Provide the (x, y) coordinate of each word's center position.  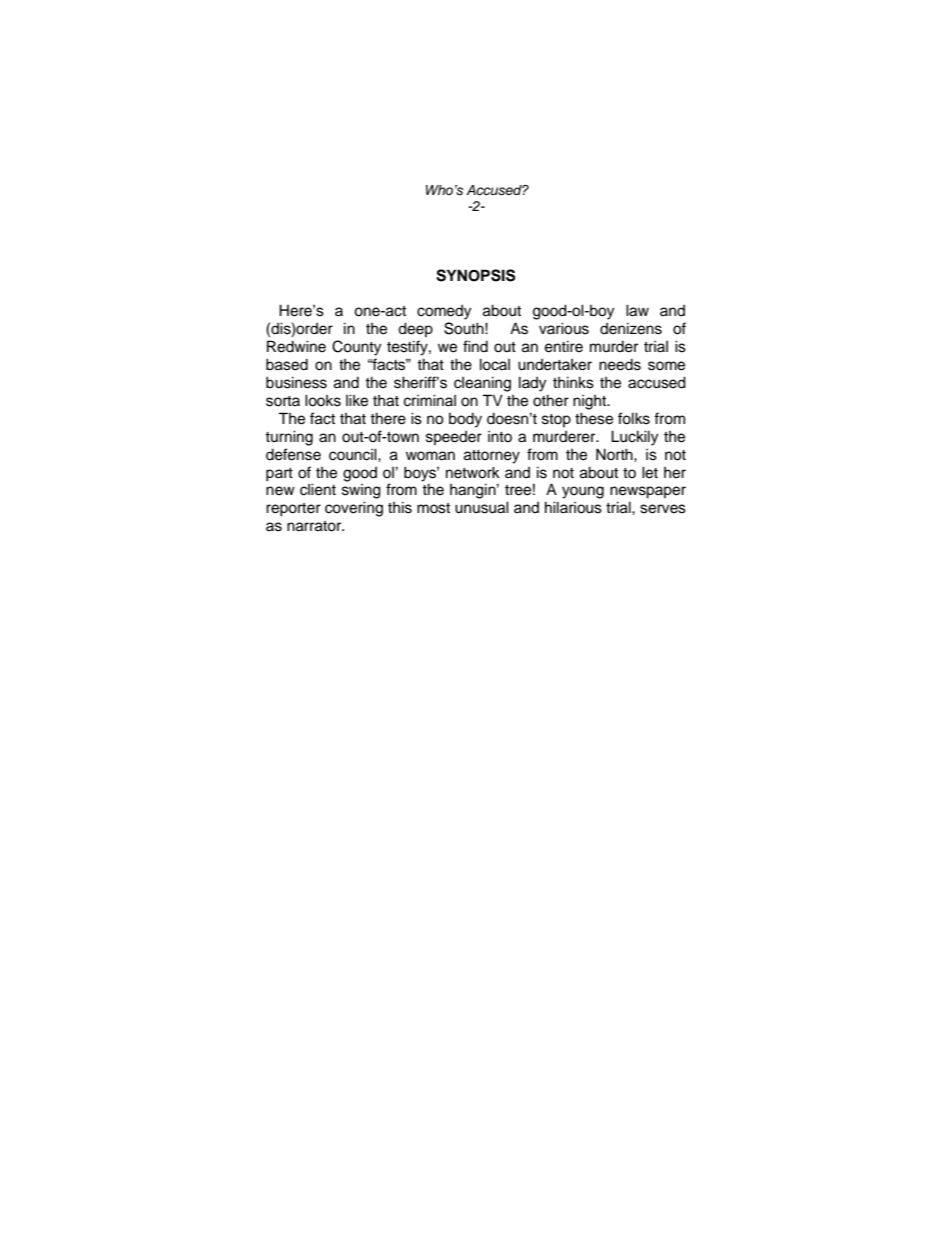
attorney (492, 457)
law (637, 310)
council (354, 454)
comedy (444, 312)
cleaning (482, 384)
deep (415, 330)
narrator (315, 526)
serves (663, 509)
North (615, 454)
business (296, 382)
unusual (482, 507)
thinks (573, 382)
